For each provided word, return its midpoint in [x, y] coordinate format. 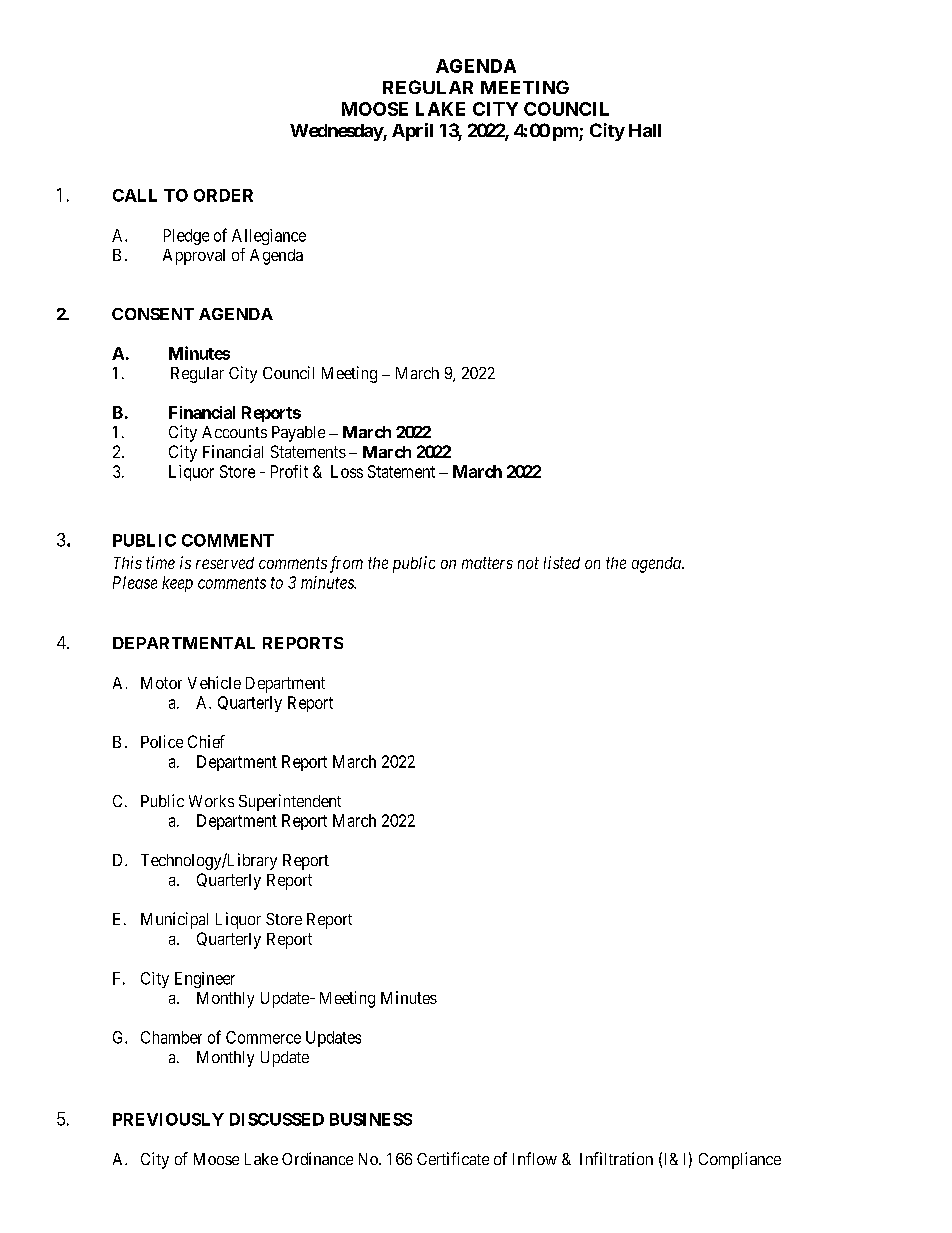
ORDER [223, 195]
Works [211, 801]
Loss [347, 471]
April [412, 132]
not [528, 563]
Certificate [453, 1158]
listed [562, 562]
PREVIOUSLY [168, 1119]
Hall [645, 130]
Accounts [234, 432]
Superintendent [290, 802]
